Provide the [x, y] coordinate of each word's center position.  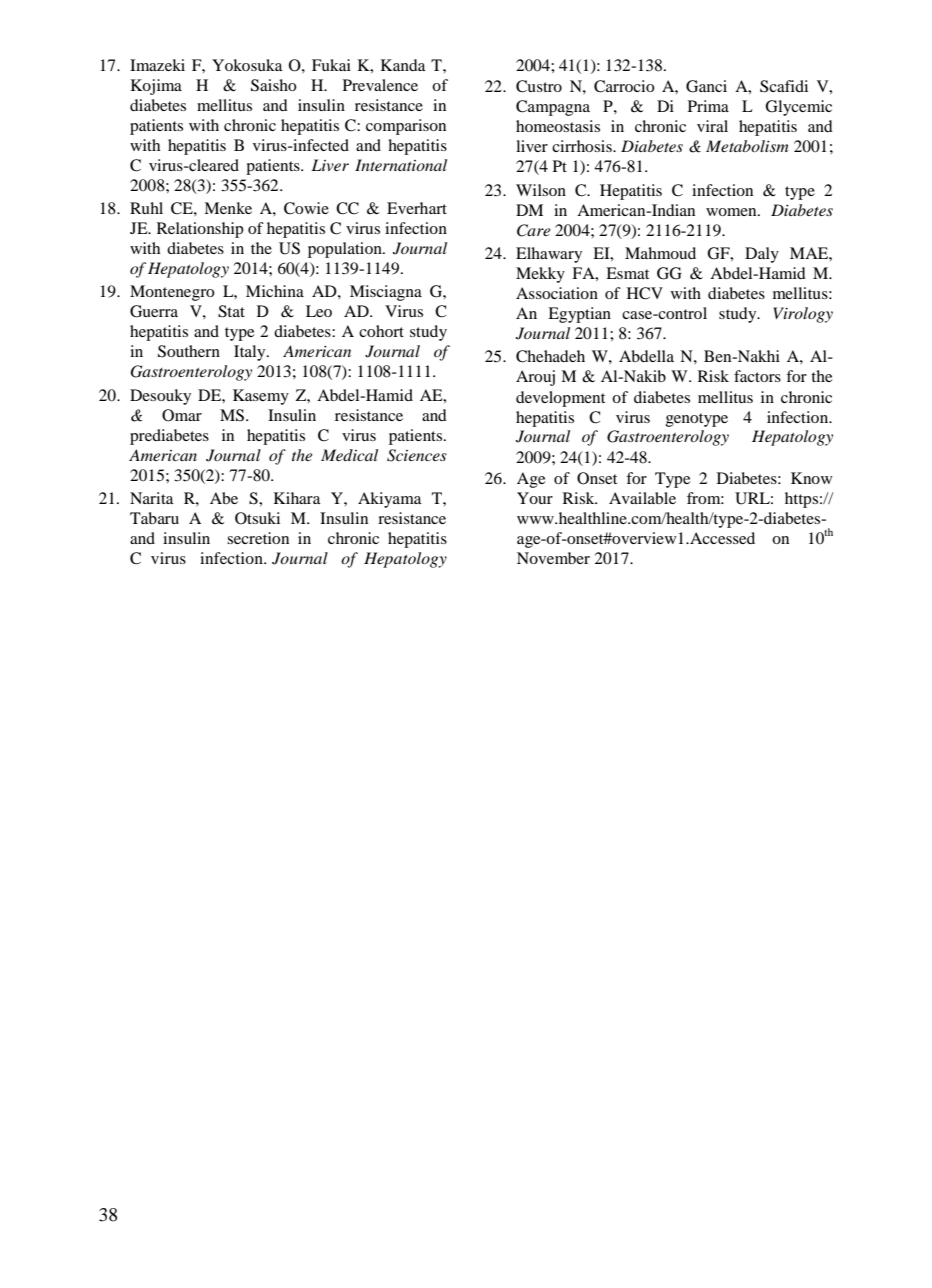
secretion [258, 538]
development [560, 399]
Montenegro [172, 293]
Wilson [541, 190]
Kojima [156, 87]
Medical [349, 455]
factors [757, 376]
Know [812, 478]
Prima [708, 106]
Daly [762, 255]
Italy [251, 353]
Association [557, 293]
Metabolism [747, 146]
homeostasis [558, 126]
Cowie [306, 208]
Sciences [417, 455]
